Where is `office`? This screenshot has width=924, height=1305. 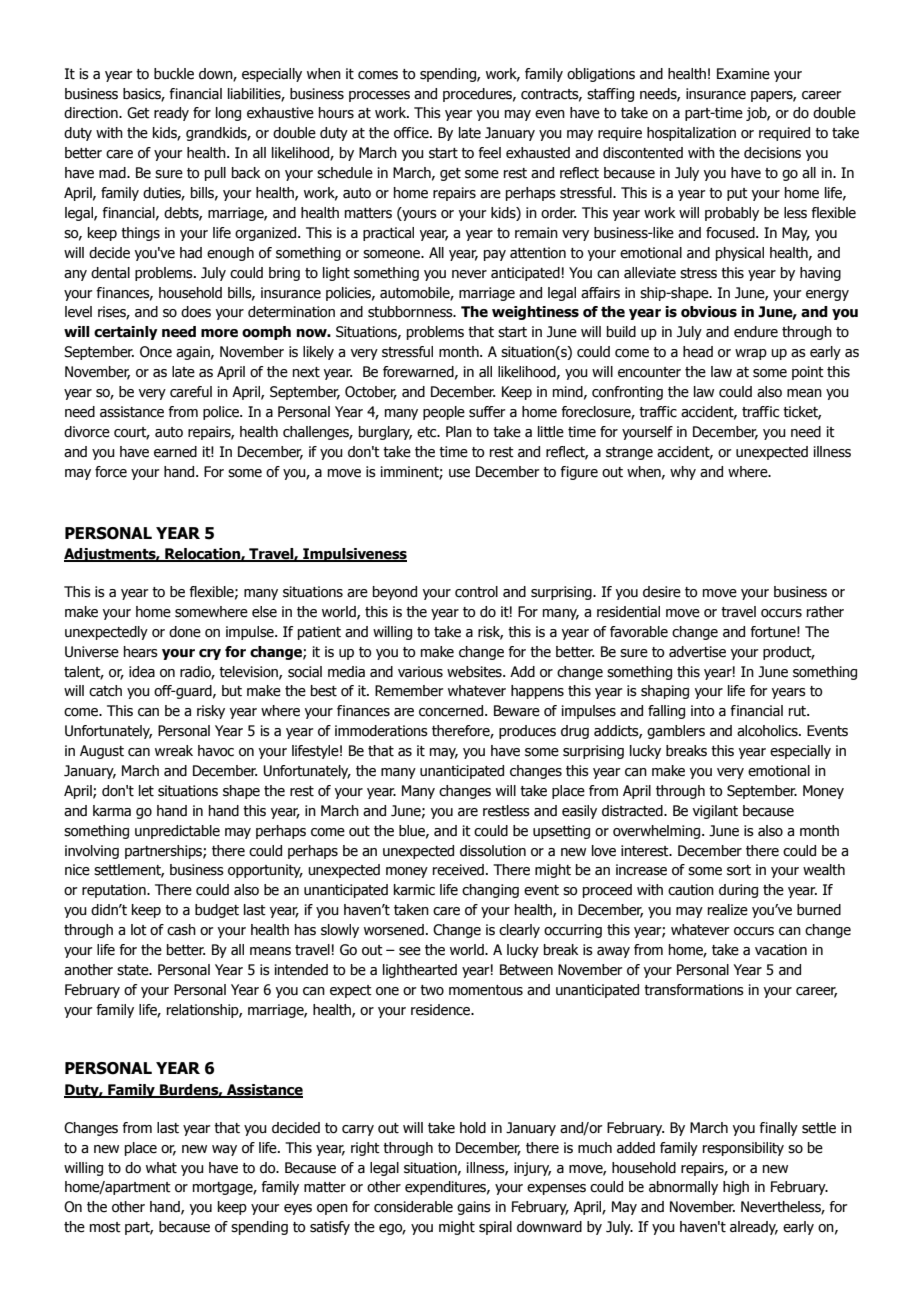 office is located at coordinates (412, 133).
